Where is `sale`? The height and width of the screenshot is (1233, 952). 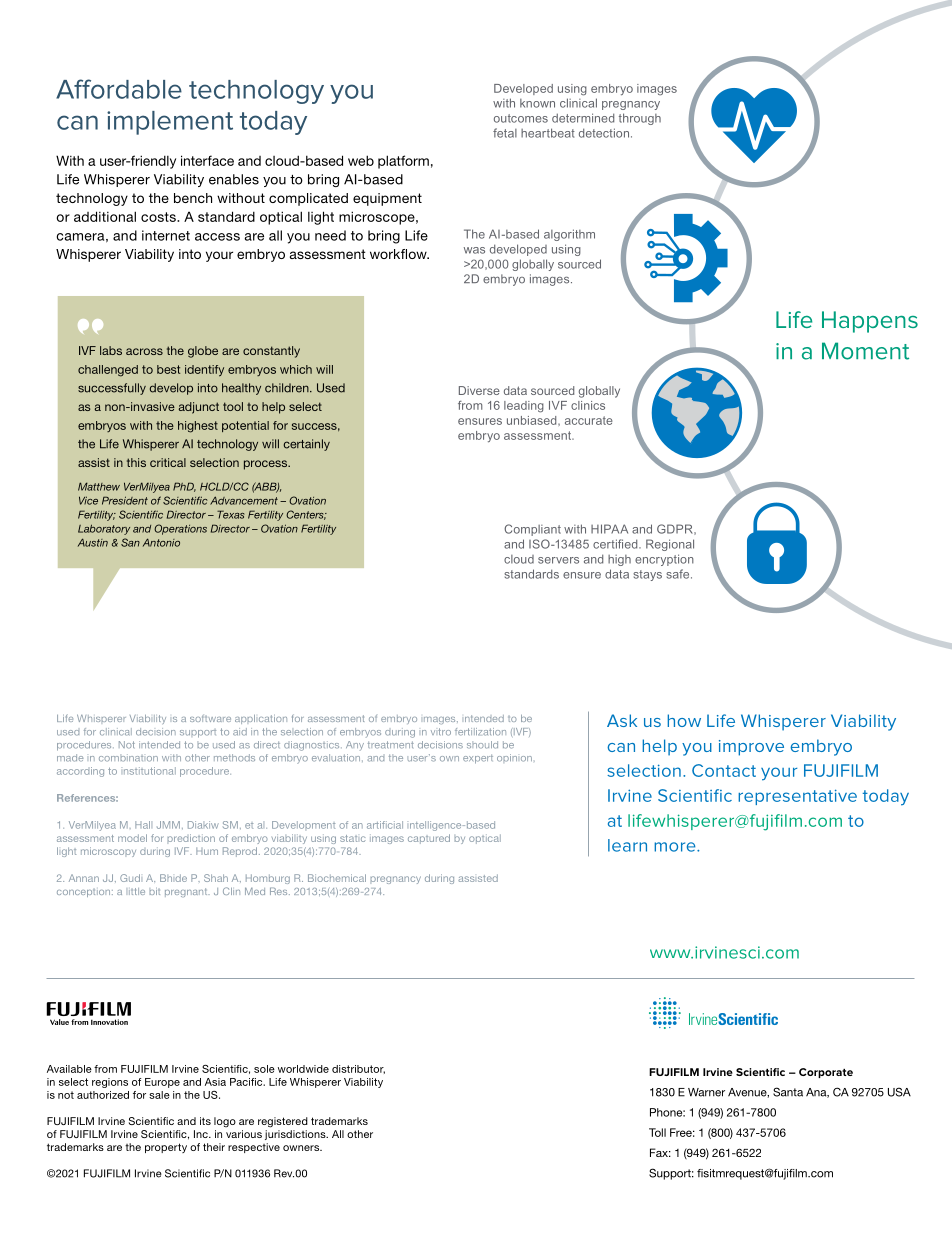 sale is located at coordinates (159, 1095).
